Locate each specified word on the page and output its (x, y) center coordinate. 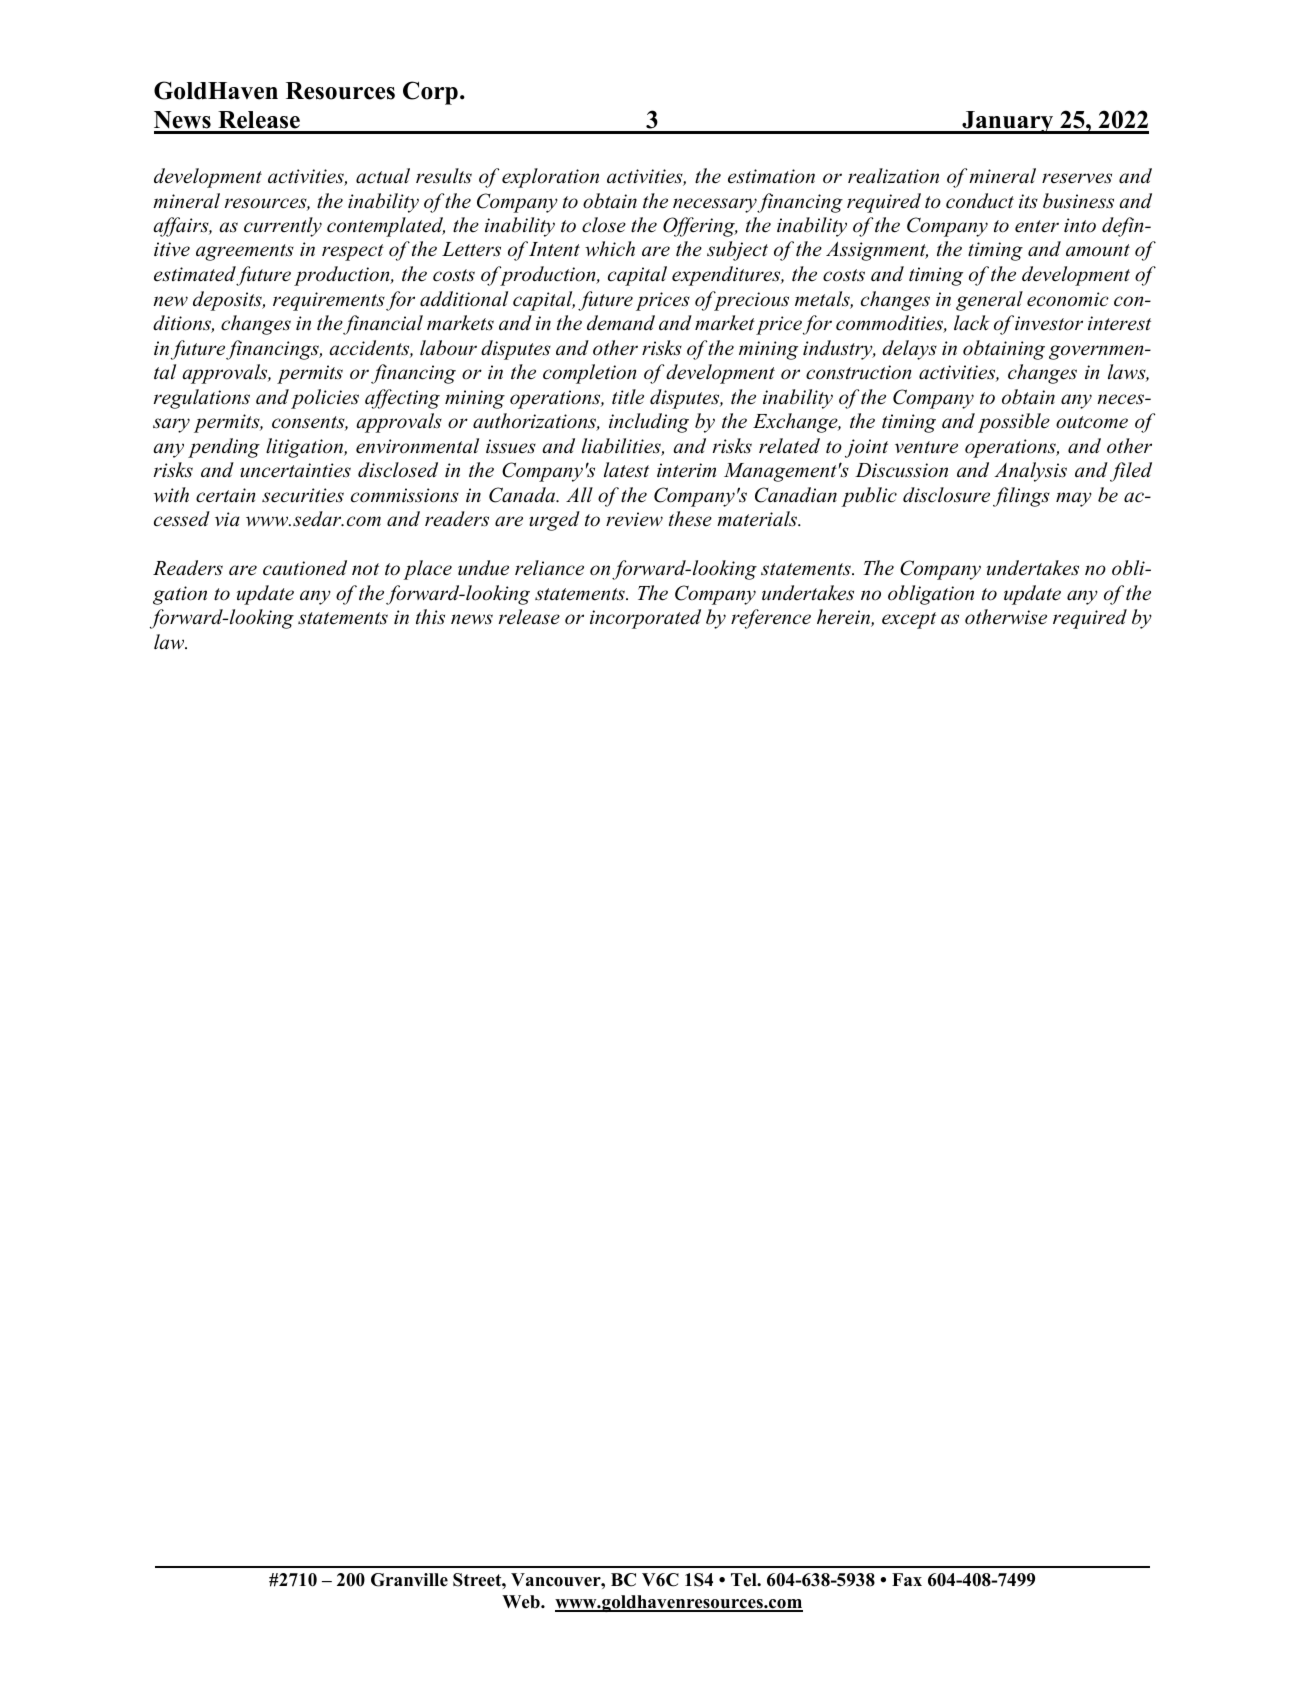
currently (283, 227)
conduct (980, 201)
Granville (409, 1580)
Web (522, 1602)
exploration (550, 178)
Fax (907, 1579)
